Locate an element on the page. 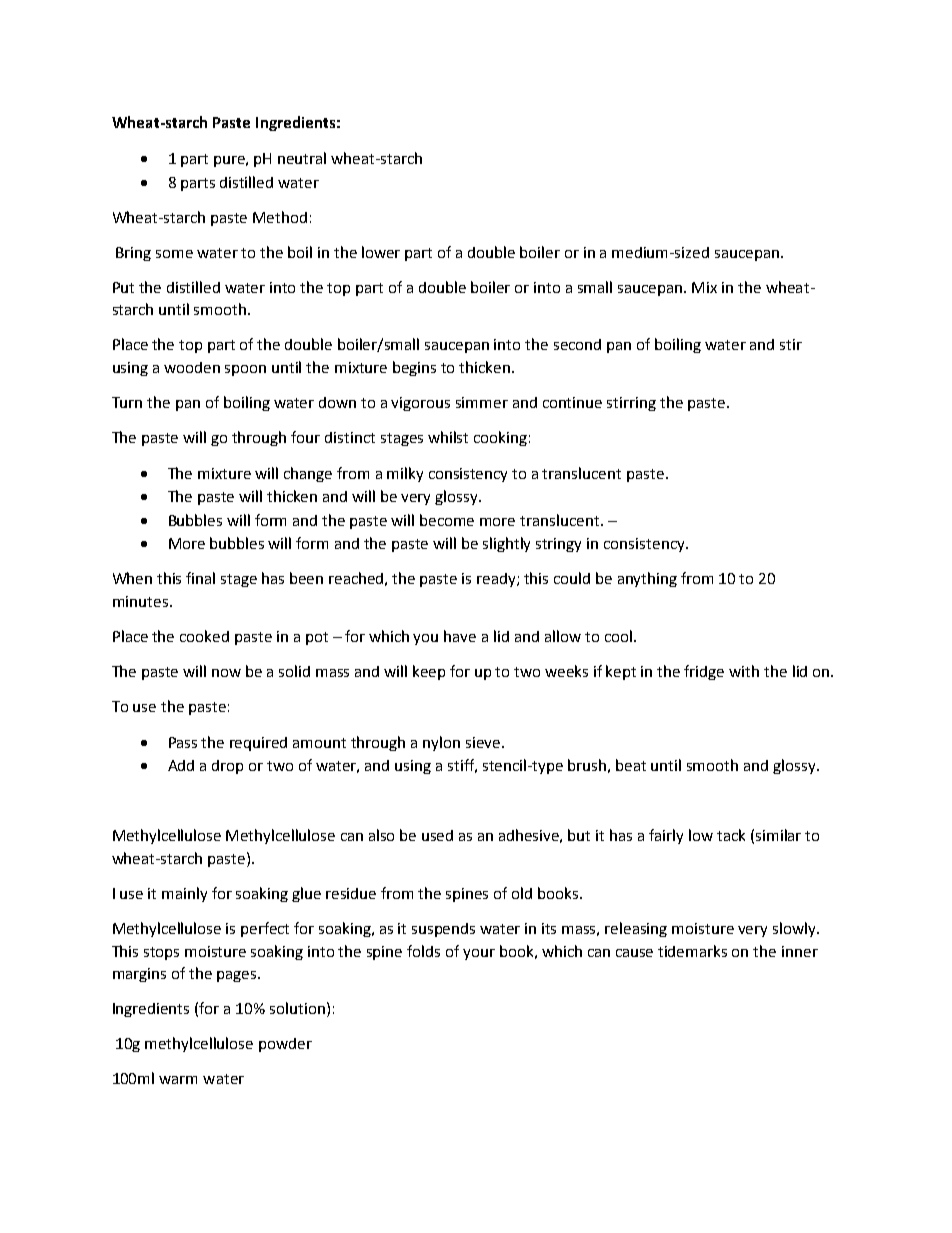  second is located at coordinates (577, 344).
